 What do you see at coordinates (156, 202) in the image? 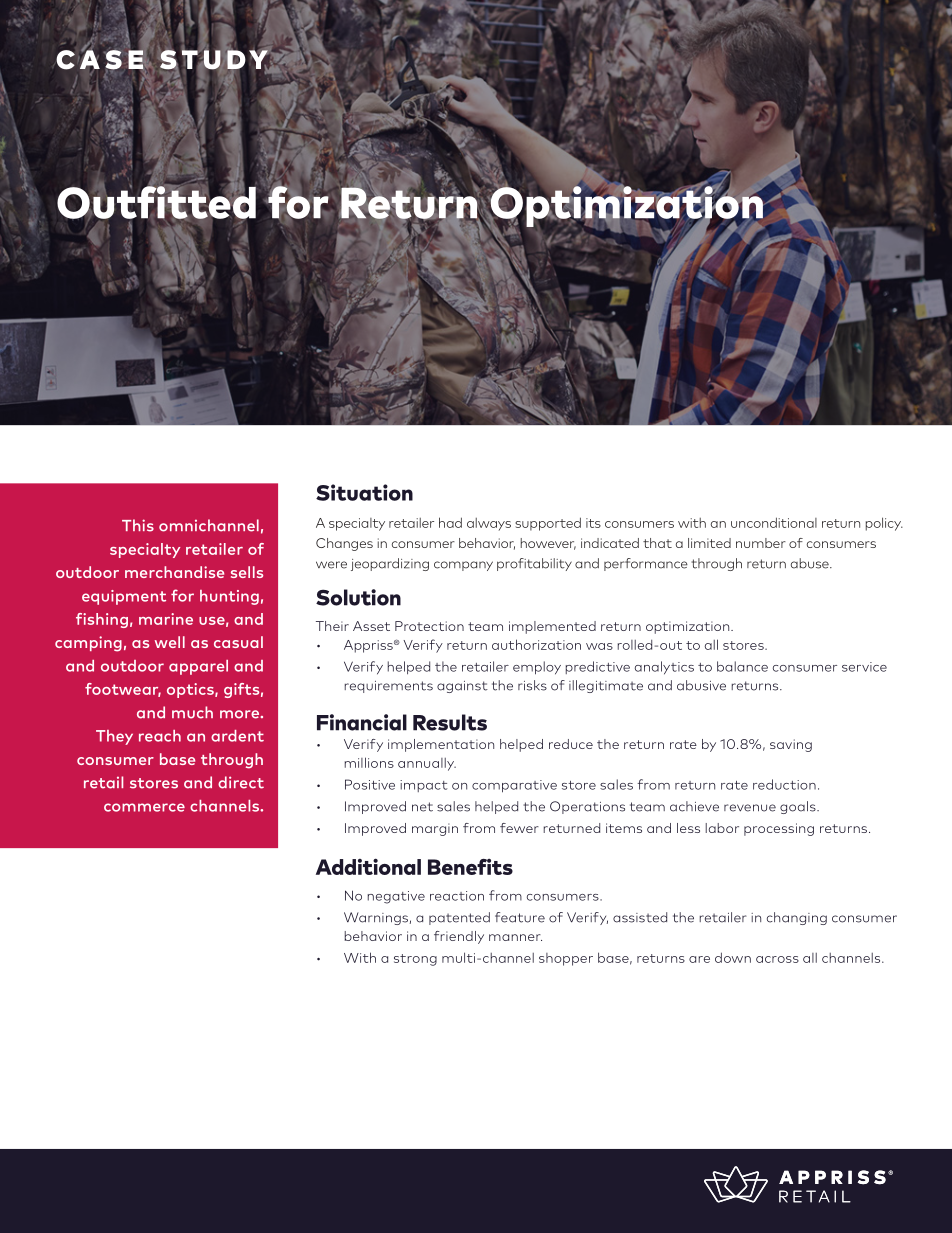
I see `Outfitted` at bounding box center [156, 202].
